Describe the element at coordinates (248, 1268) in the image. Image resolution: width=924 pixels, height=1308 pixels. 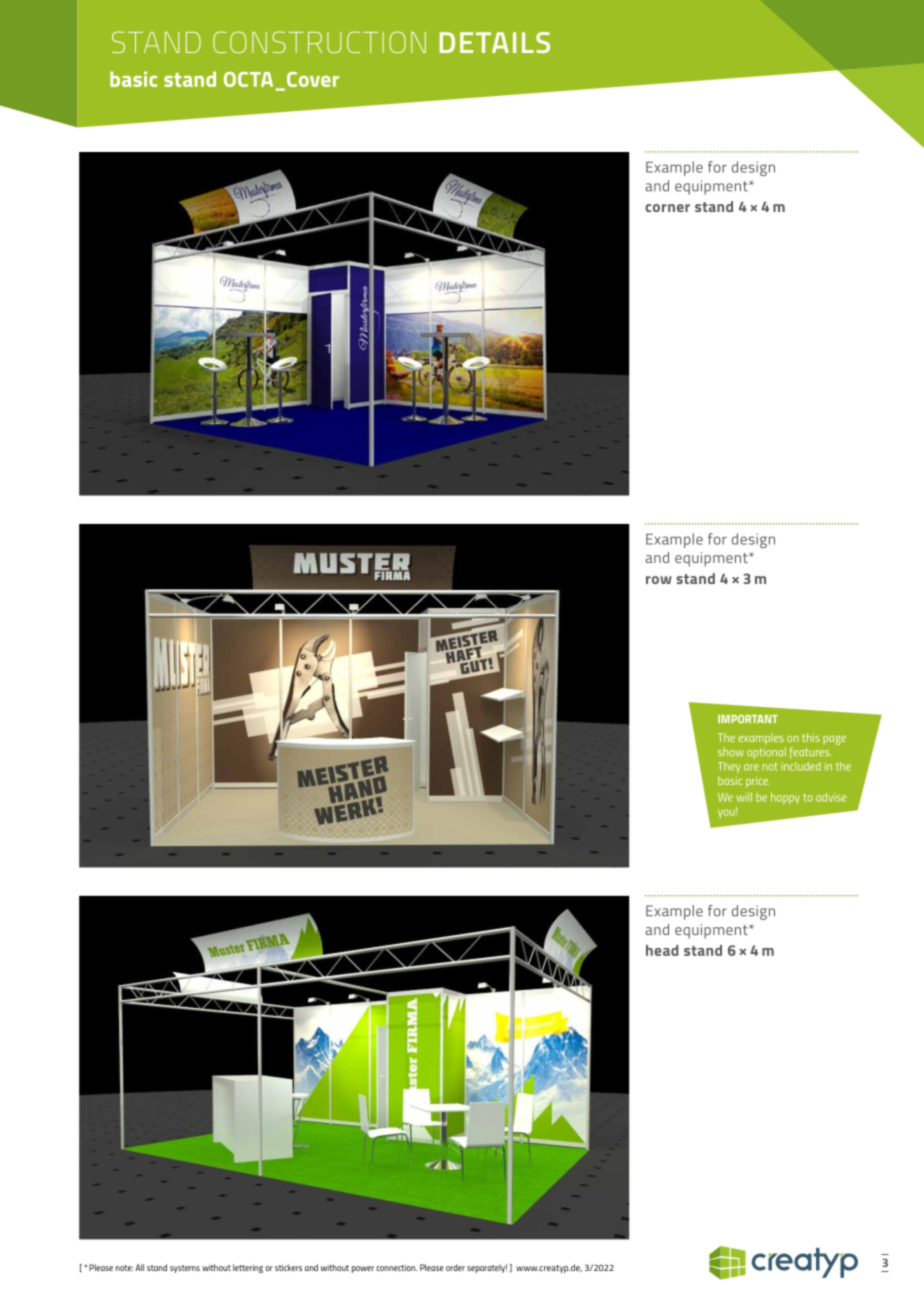
I see `lettering` at that location.
